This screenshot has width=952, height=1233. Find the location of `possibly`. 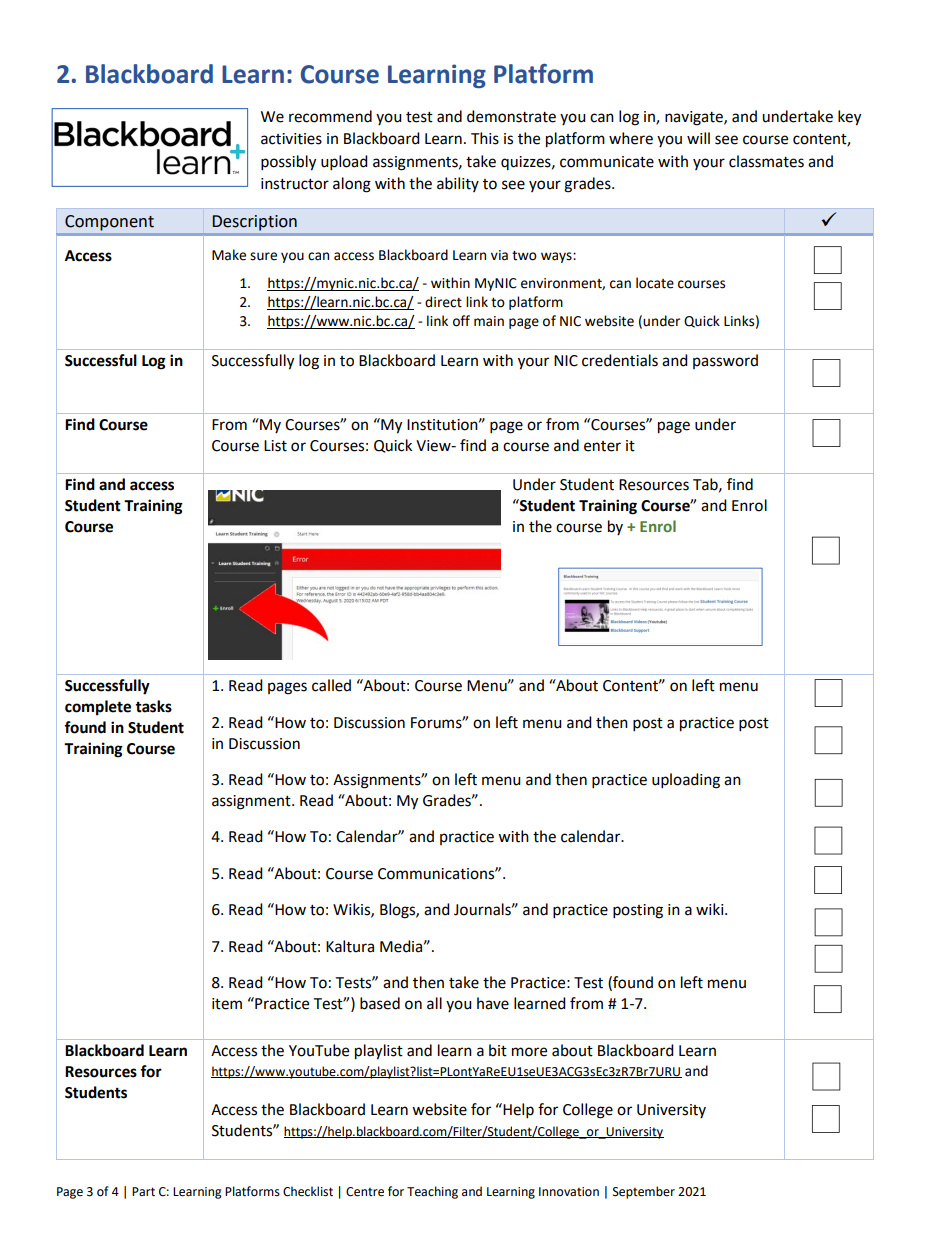

possibly is located at coordinates (288, 163).
